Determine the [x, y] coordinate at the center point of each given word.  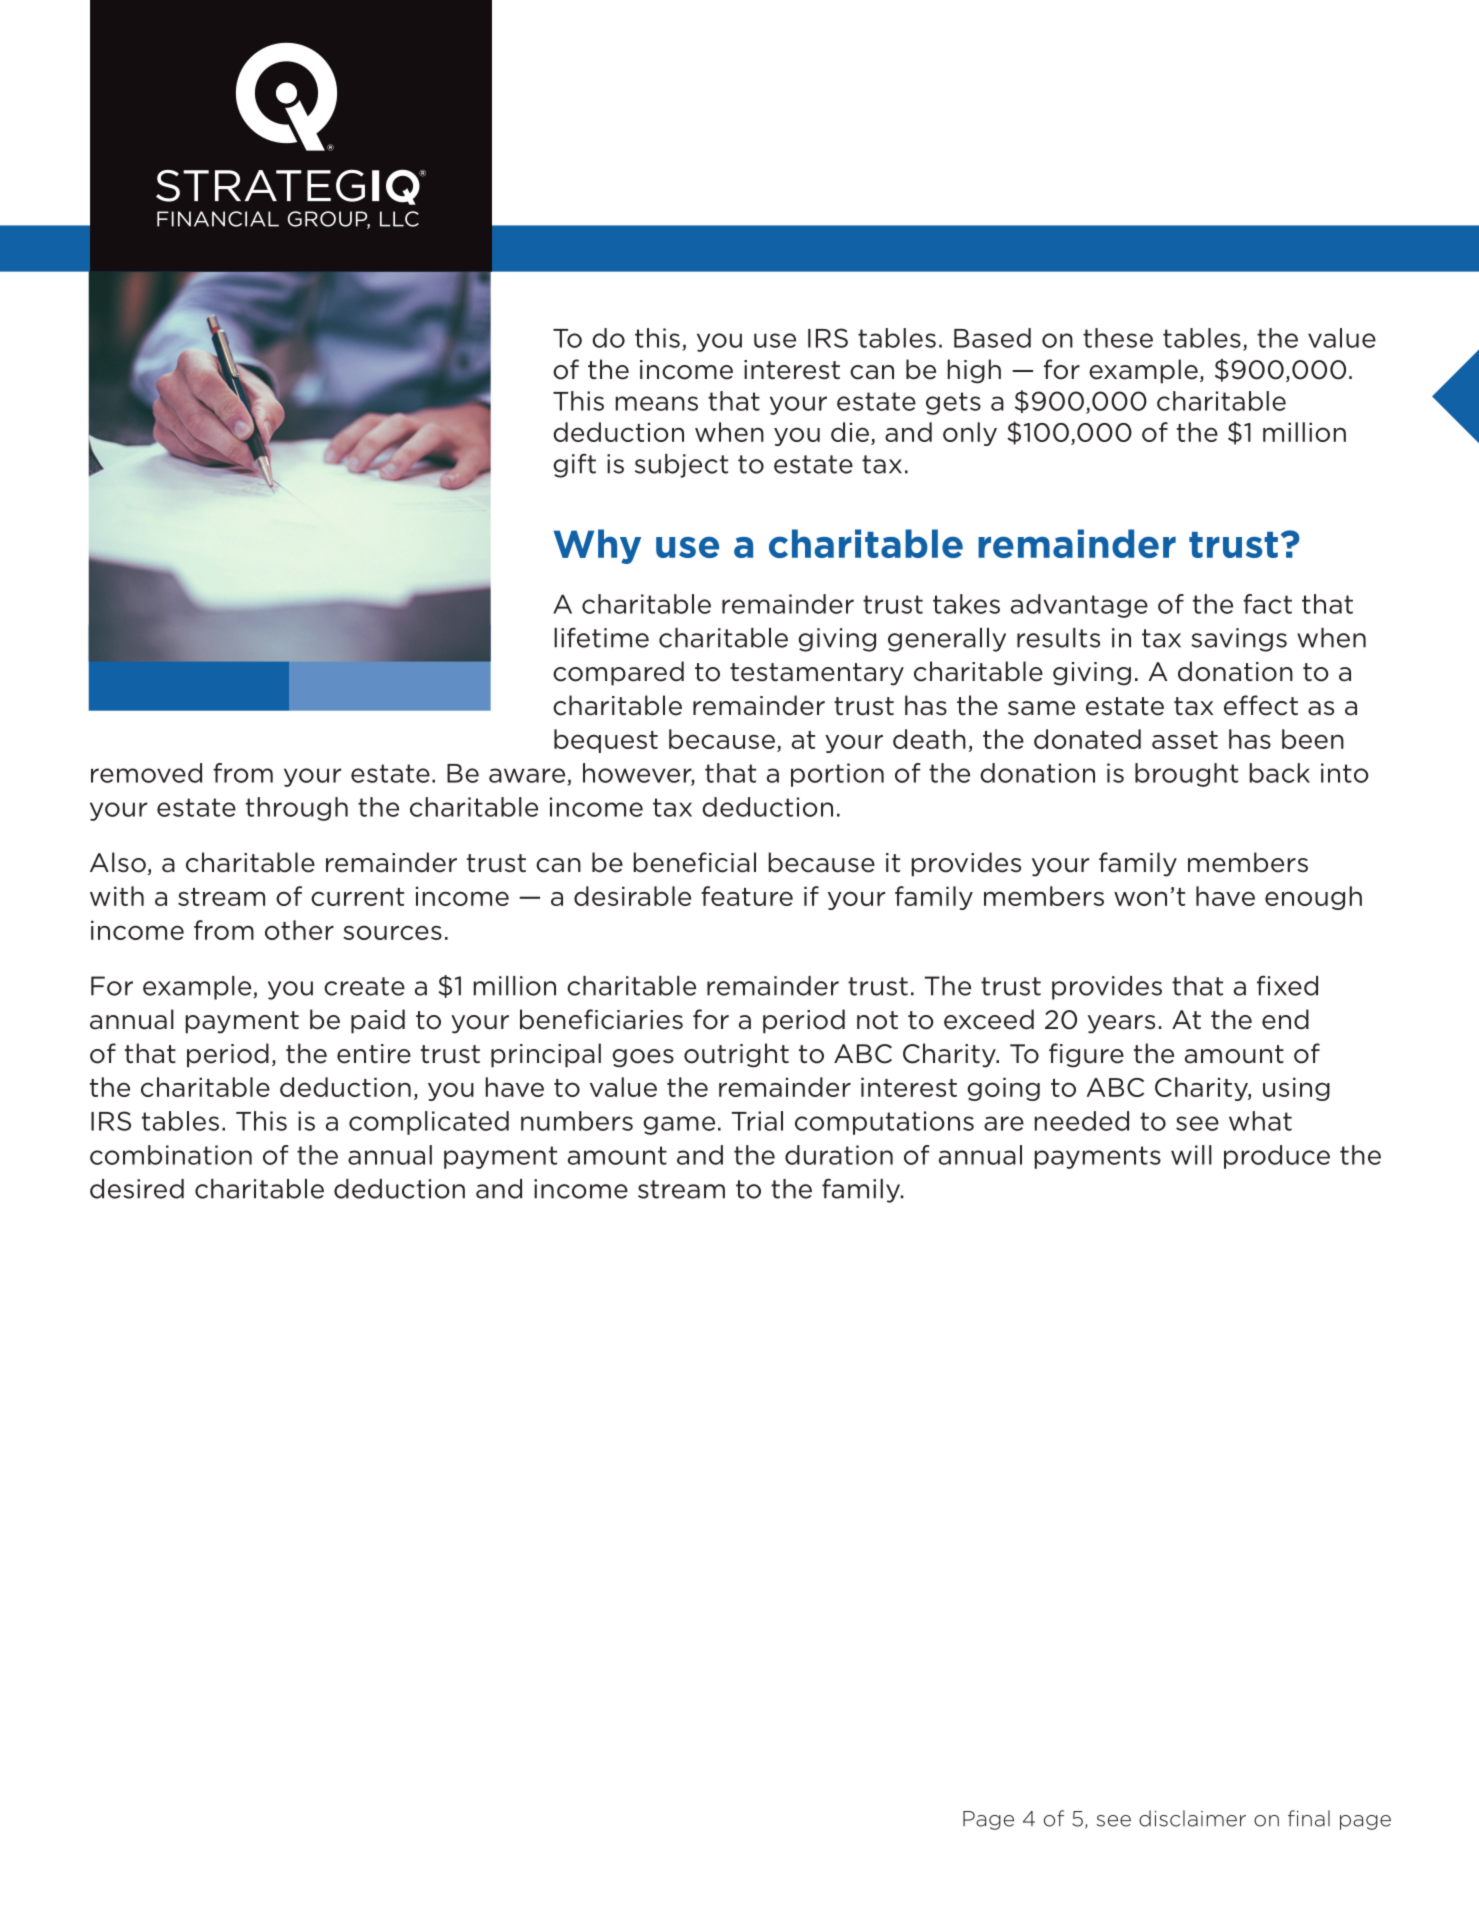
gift [574, 465]
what [1260, 1121]
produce [1277, 1157]
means [657, 403]
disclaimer [1192, 1818]
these [1118, 338]
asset [1185, 740]
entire [374, 1054]
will [1191, 1155]
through [297, 809]
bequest [606, 741]
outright [736, 1055]
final [1309, 1818]
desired [137, 1189]
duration [839, 1155]
